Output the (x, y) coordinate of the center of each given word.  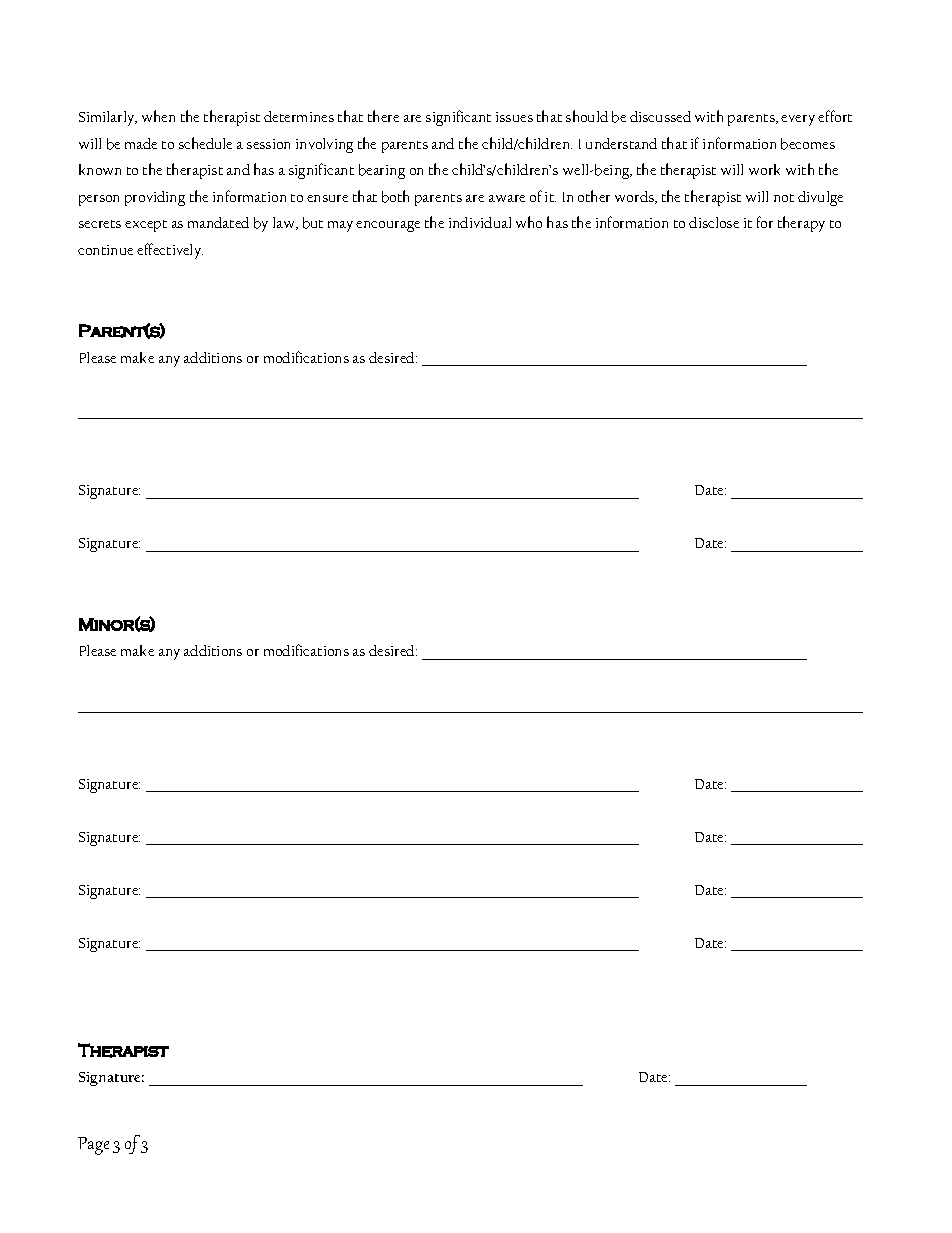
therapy (801, 224)
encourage (388, 226)
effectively (170, 251)
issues (514, 117)
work (764, 169)
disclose (714, 222)
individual (480, 222)
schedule (205, 143)
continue (105, 250)
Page (93, 1146)
